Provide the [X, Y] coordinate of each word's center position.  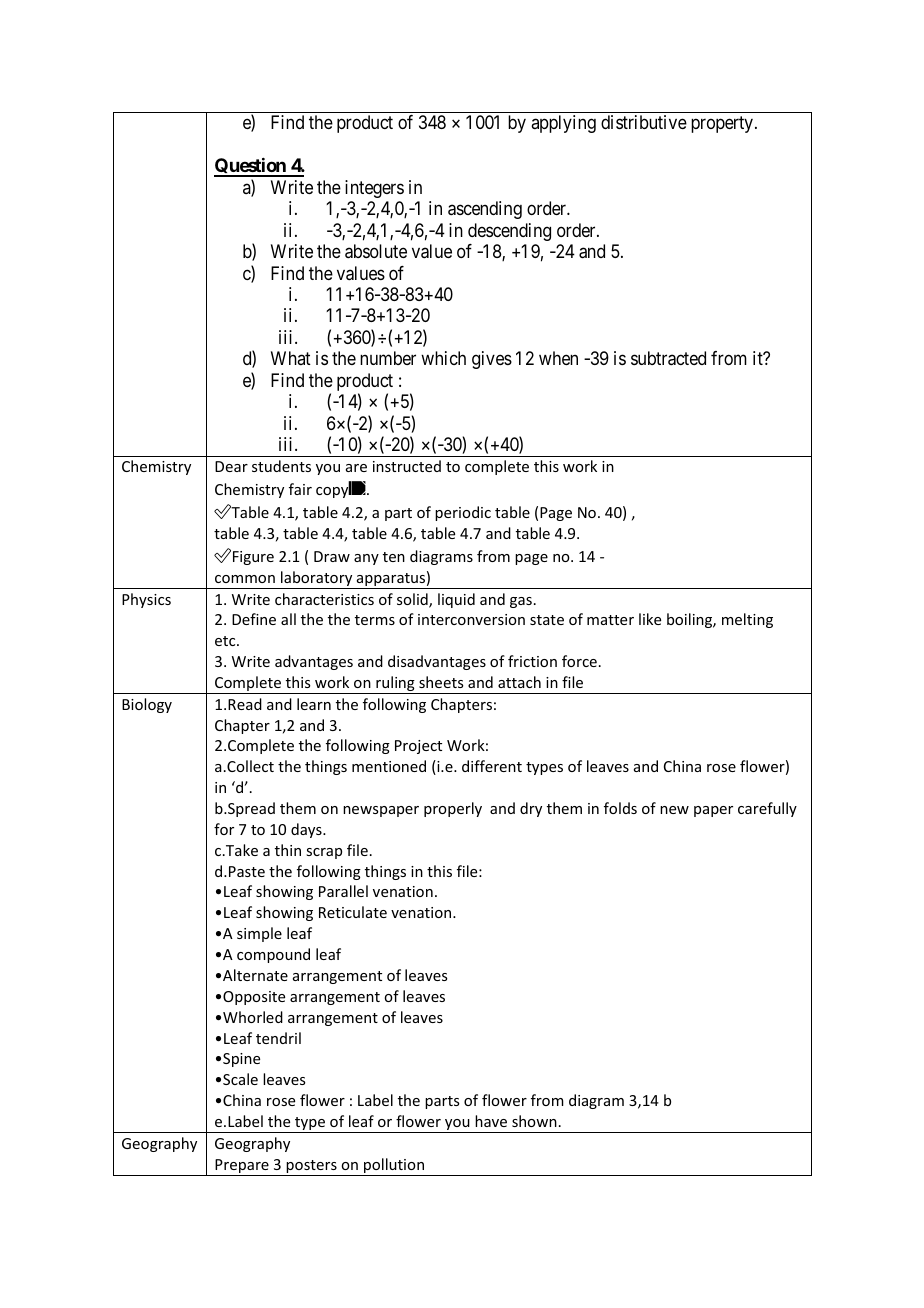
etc [226, 641]
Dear [231, 466]
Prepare [242, 1167]
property [723, 125]
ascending [485, 210]
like [650, 619]
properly [453, 809]
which [443, 358]
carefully [767, 809]
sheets [441, 682]
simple [259, 934]
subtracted [668, 358]
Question [251, 167]
